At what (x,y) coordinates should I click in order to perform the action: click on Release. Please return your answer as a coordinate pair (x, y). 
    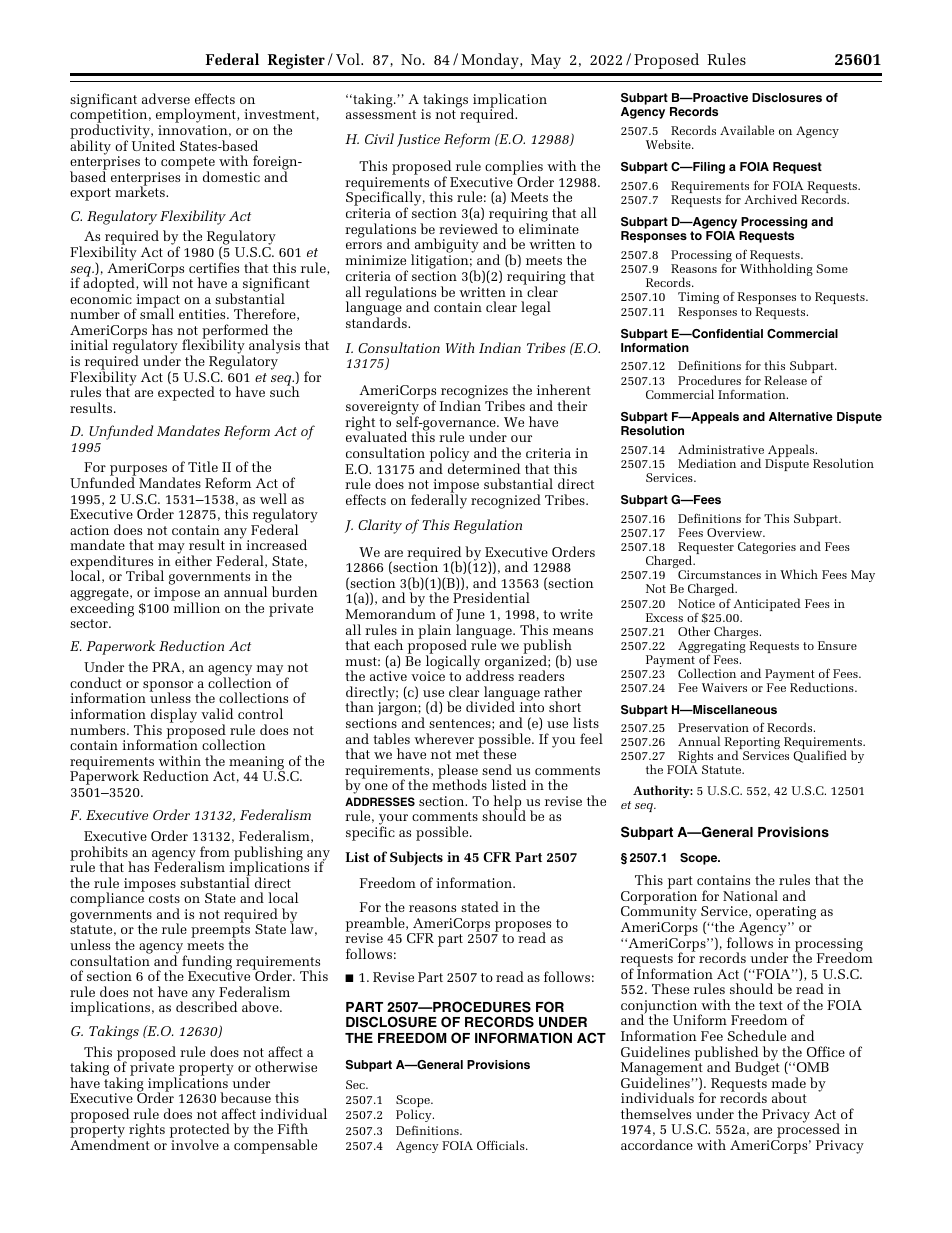
    Looking at the image, I should click on (785, 380).
